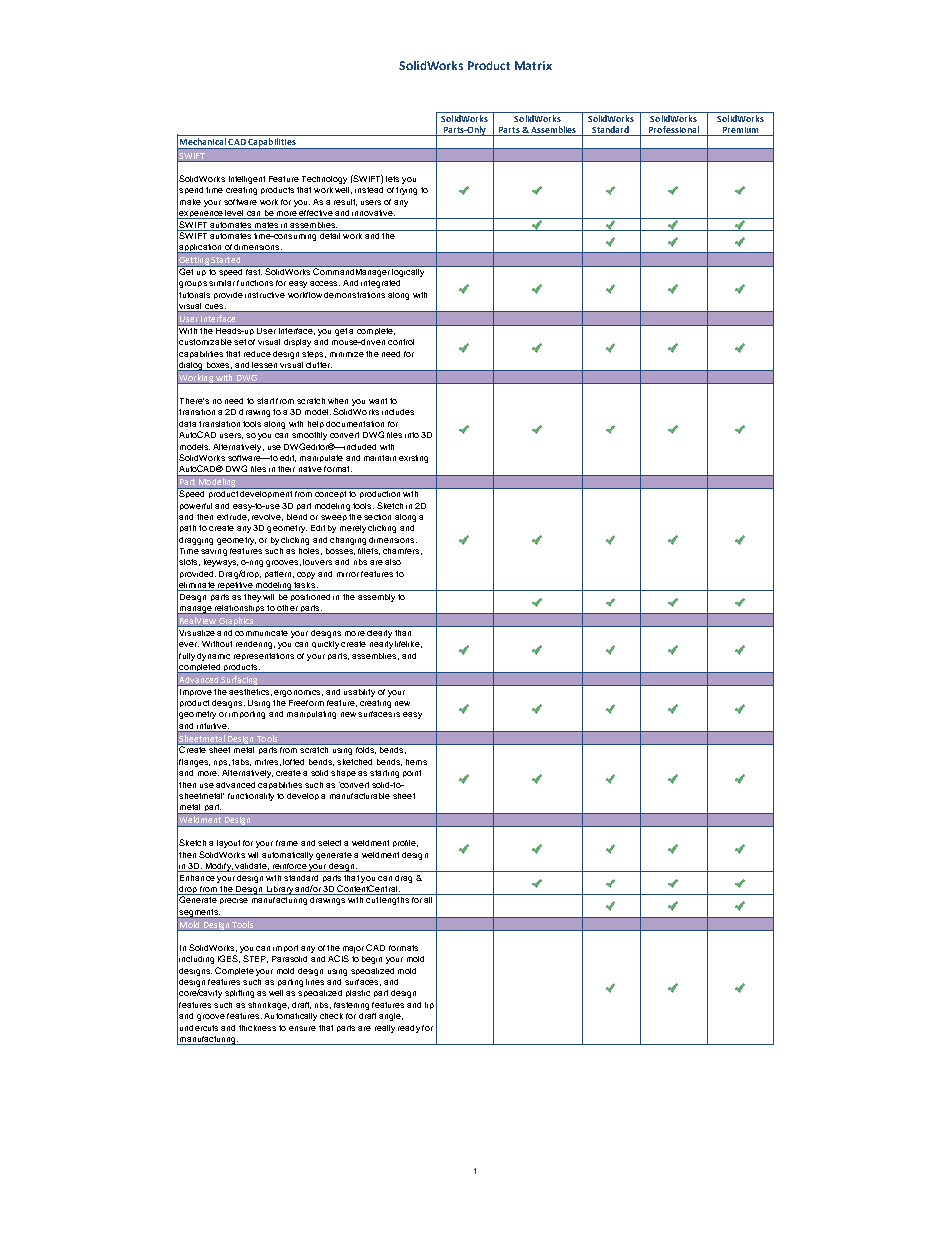  I want to click on tabs, so click(241, 762).
